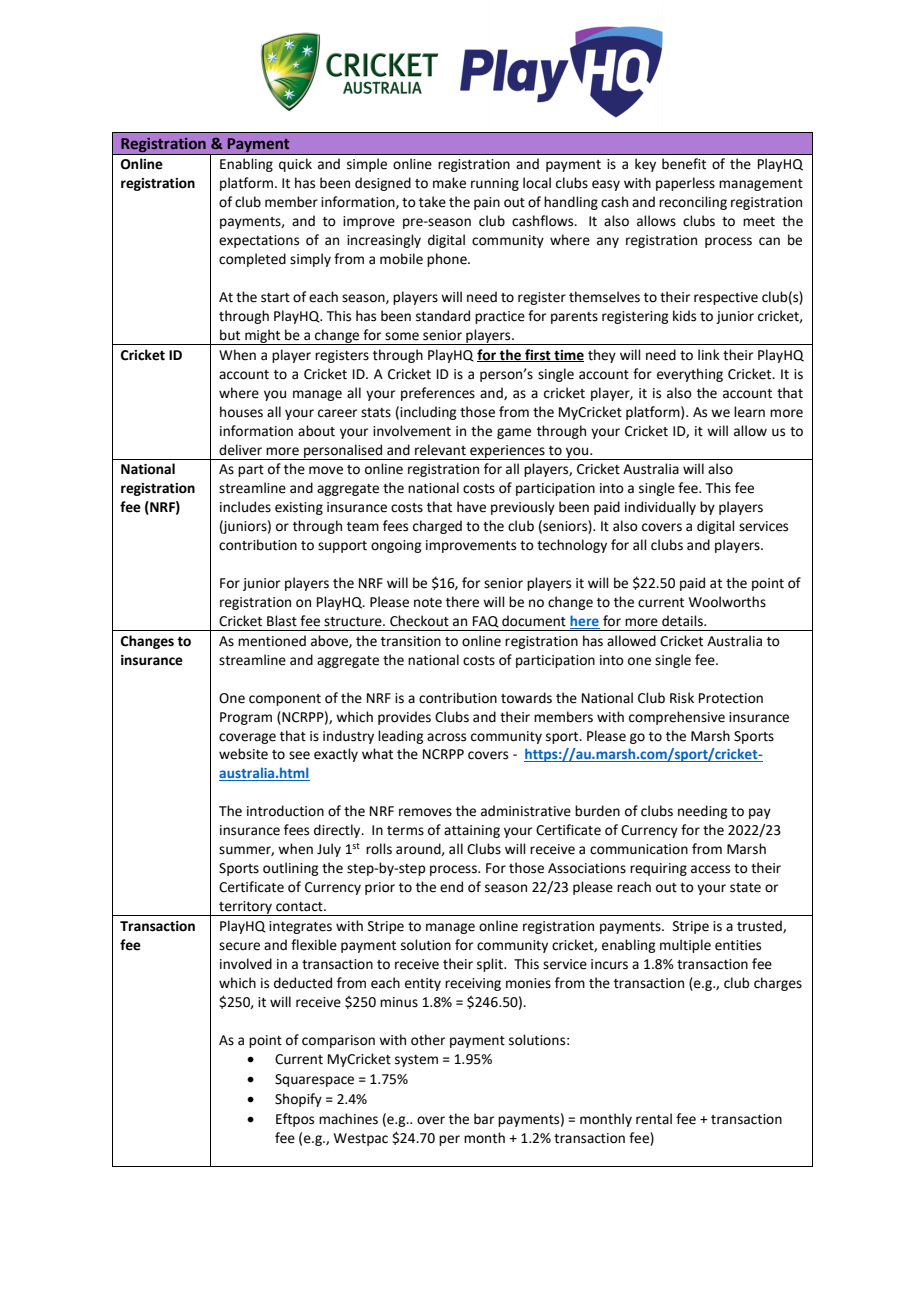 The image size is (924, 1308). I want to click on reconciling, so click(693, 203).
